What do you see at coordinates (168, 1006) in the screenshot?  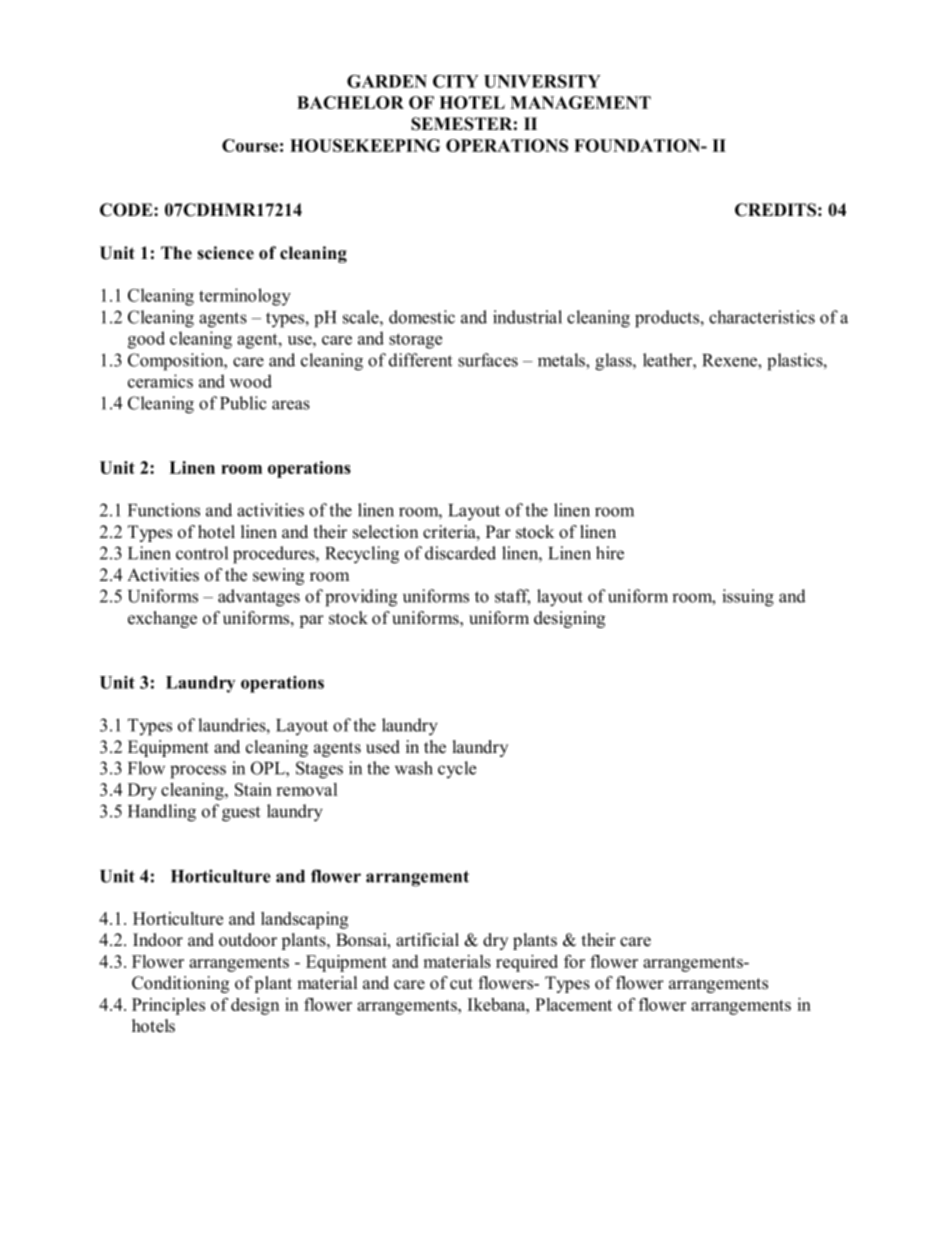 I see `Principles` at bounding box center [168, 1006].
